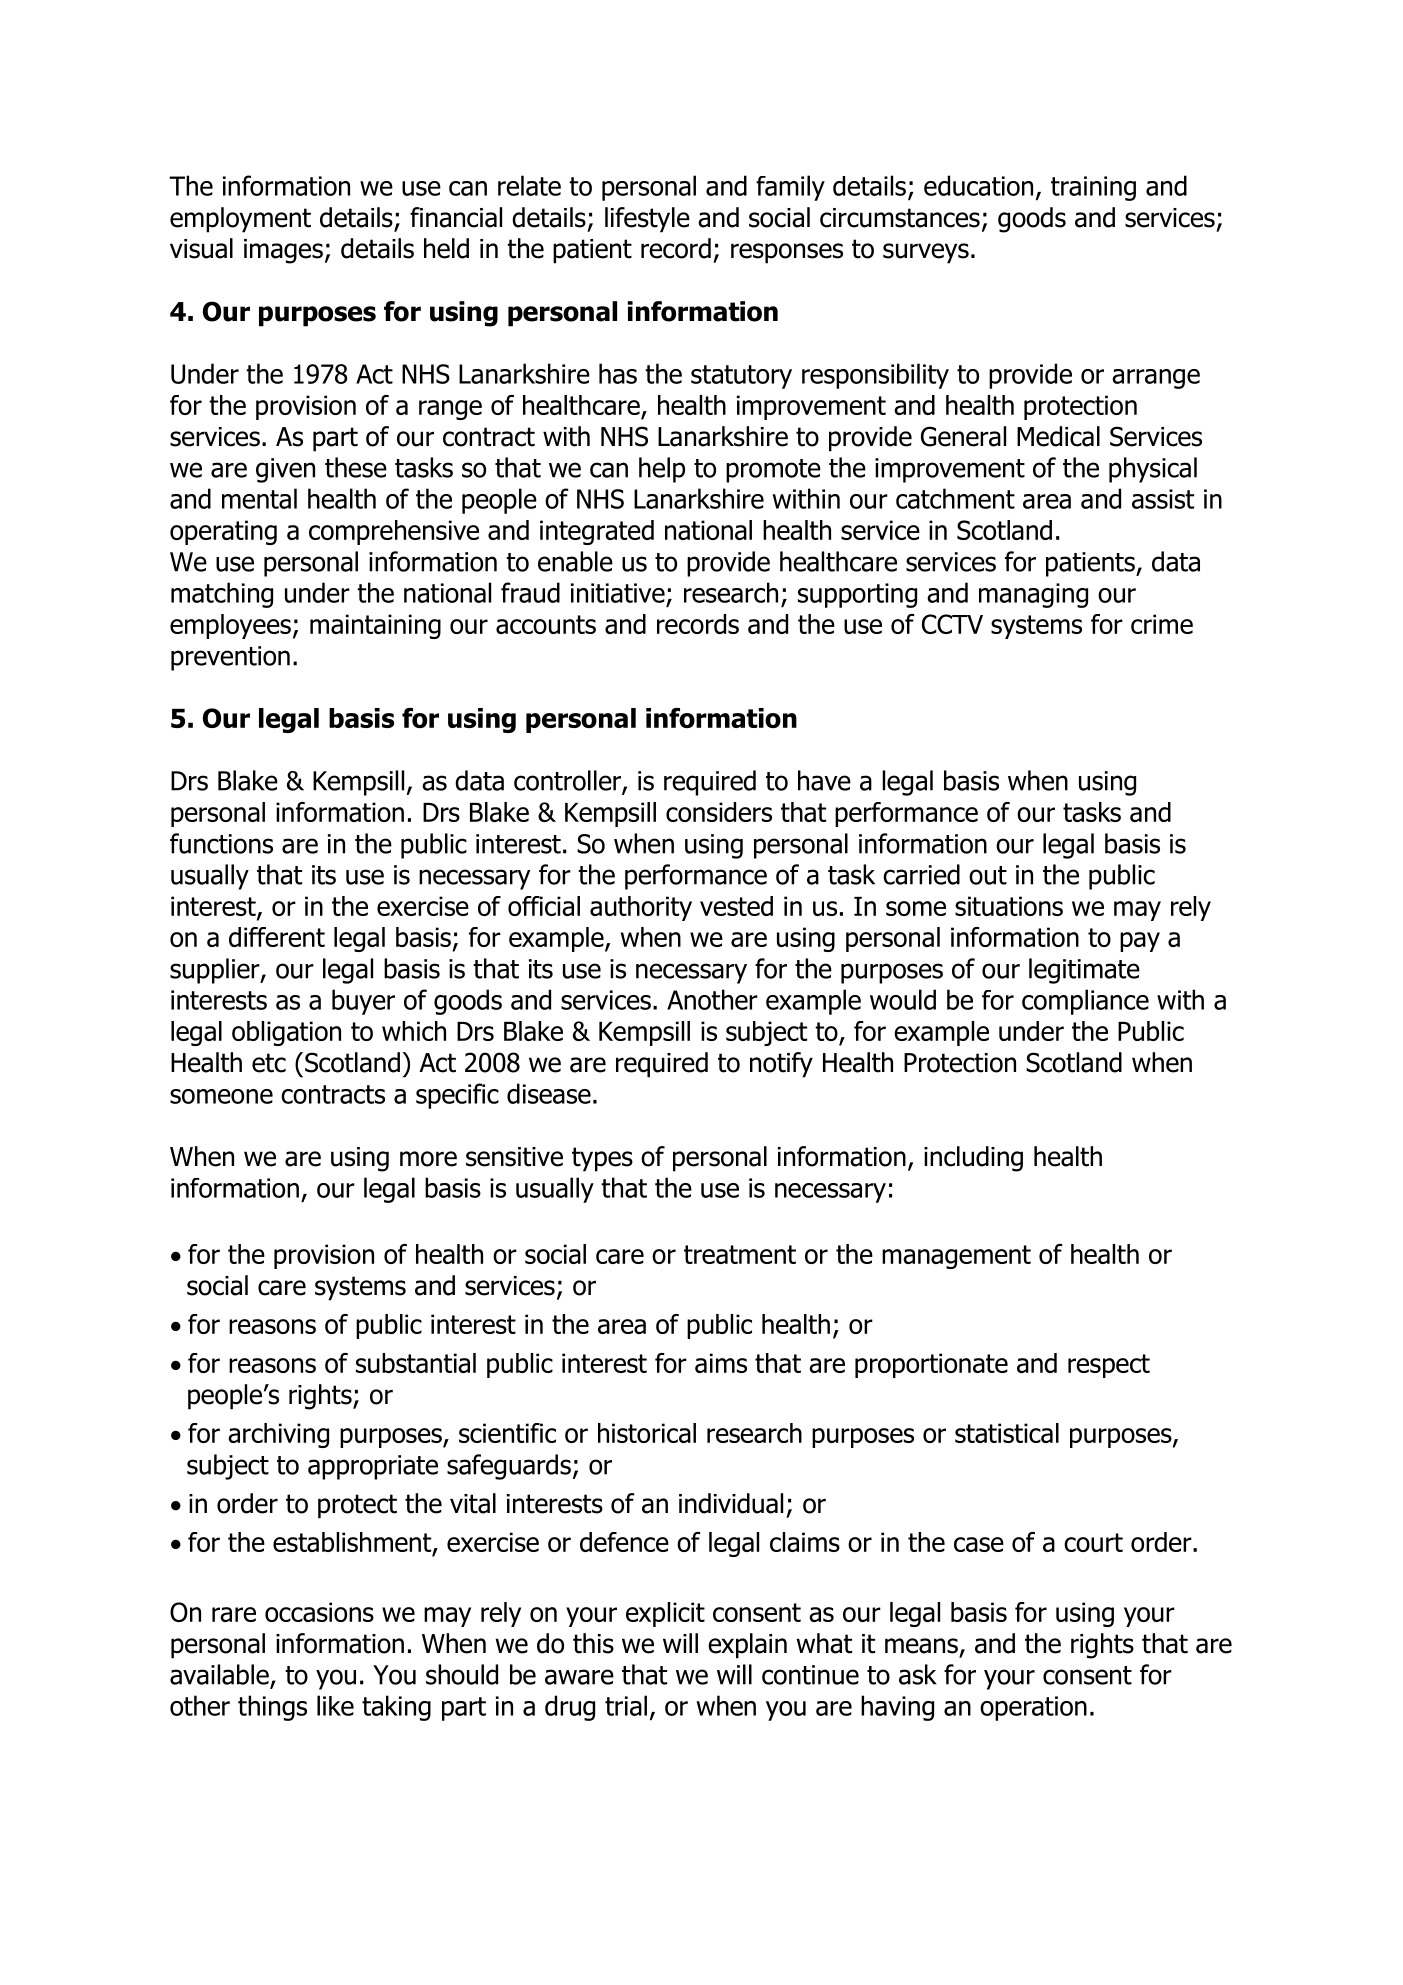  I want to click on like, so click(335, 1705).
